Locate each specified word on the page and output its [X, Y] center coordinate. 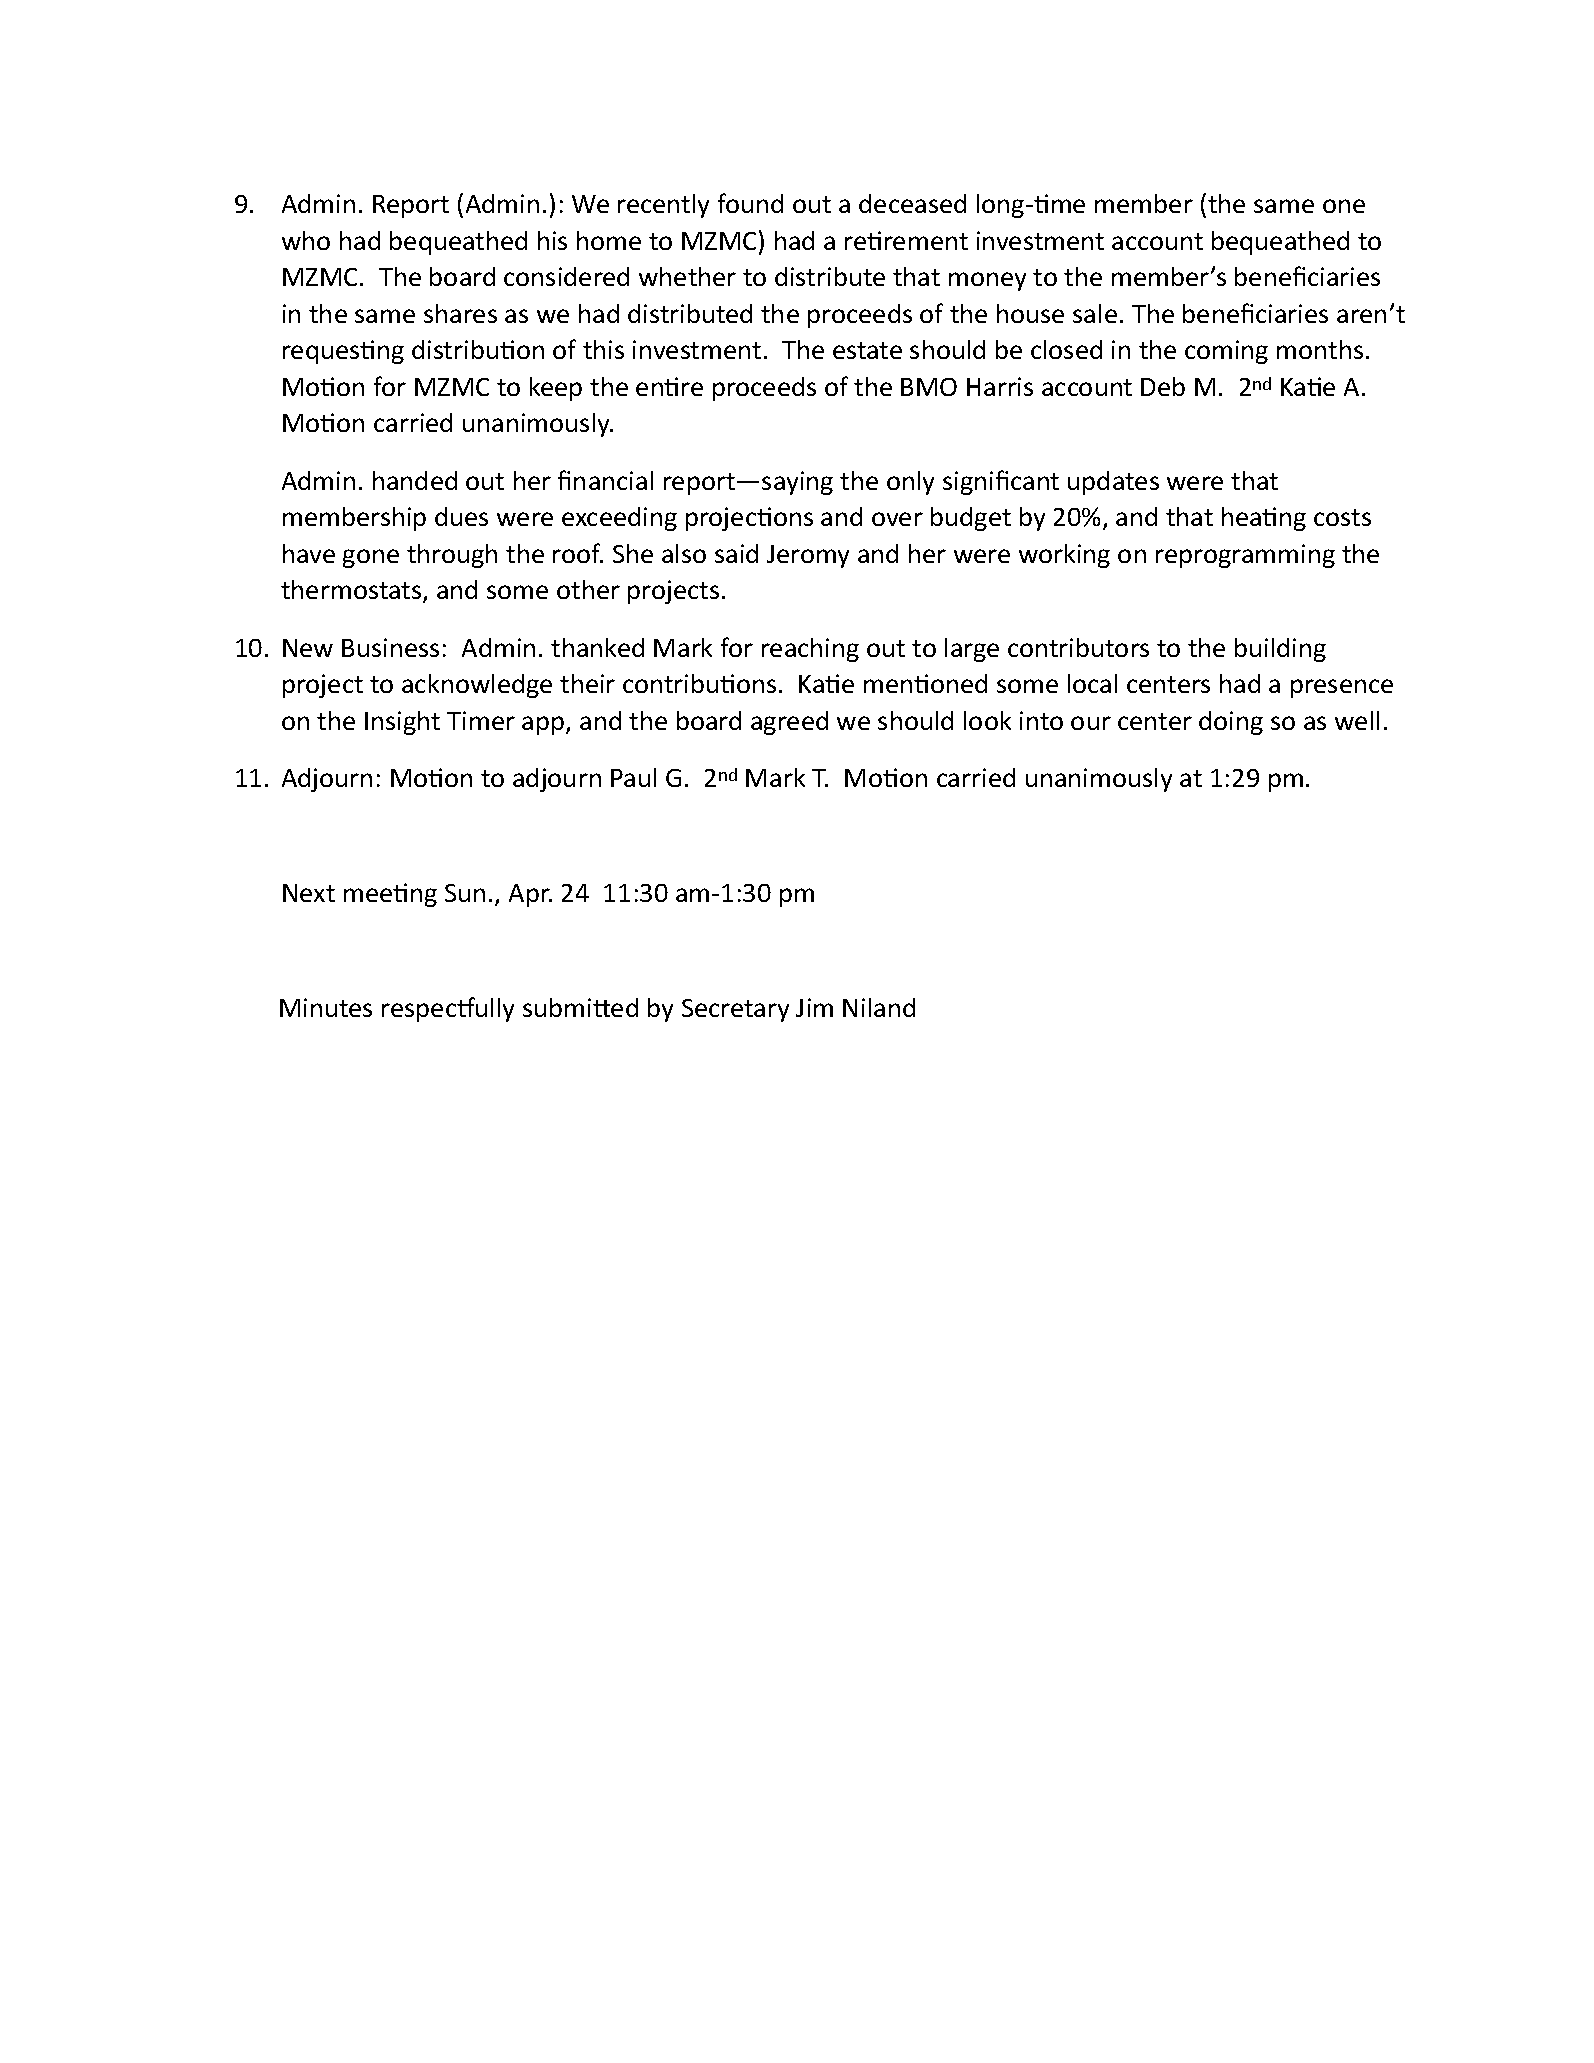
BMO [929, 387]
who [306, 240]
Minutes [326, 1007]
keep [556, 389]
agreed [789, 723]
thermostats [352, 591]
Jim [814, 1007]
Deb [1163, 386]
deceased [912, 203]
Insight [402, 723]
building [1280, 650]
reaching [810, 650]
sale [1095, 313]
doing [1231, 723]
